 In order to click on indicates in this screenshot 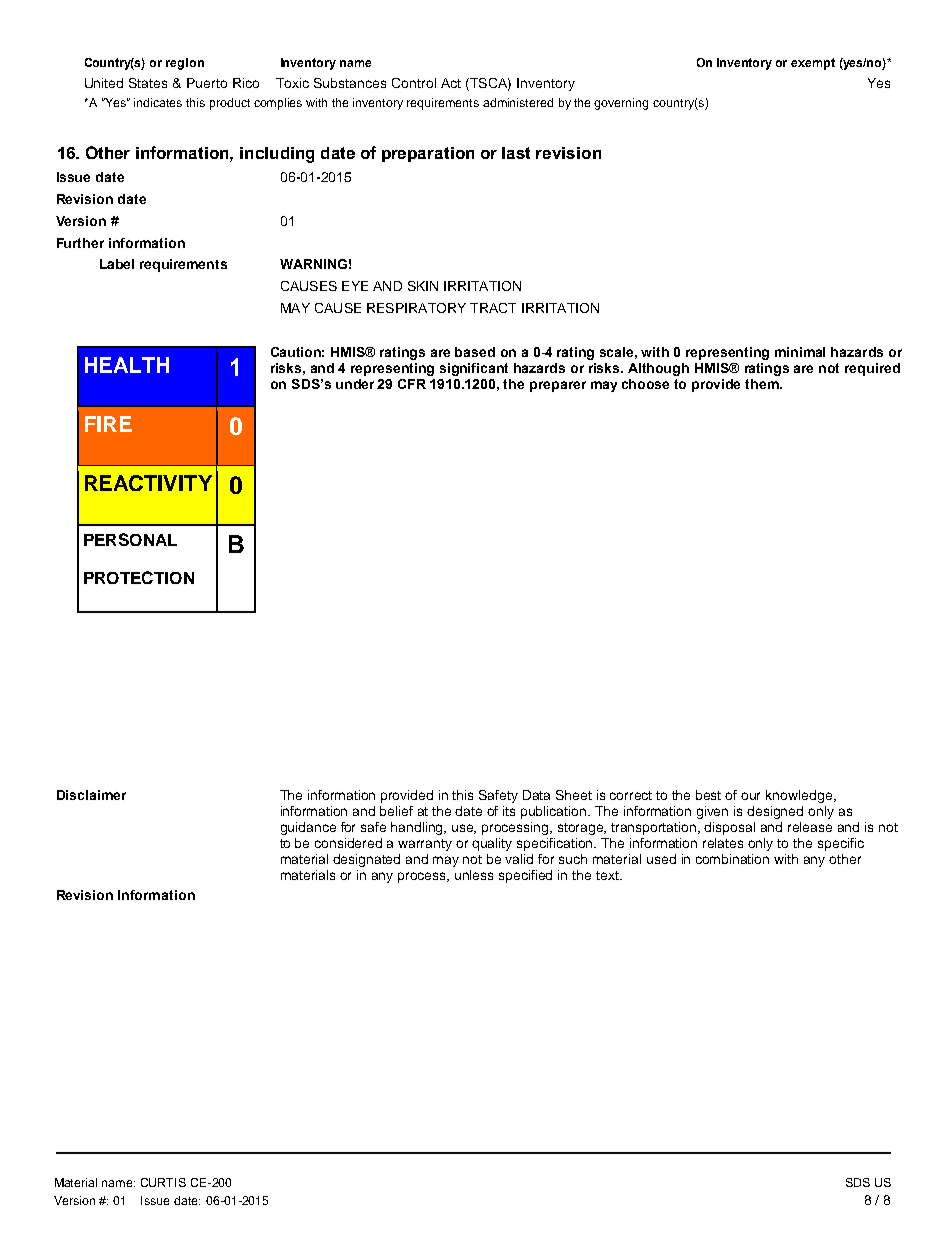, I will do `click(158, 102)`.
